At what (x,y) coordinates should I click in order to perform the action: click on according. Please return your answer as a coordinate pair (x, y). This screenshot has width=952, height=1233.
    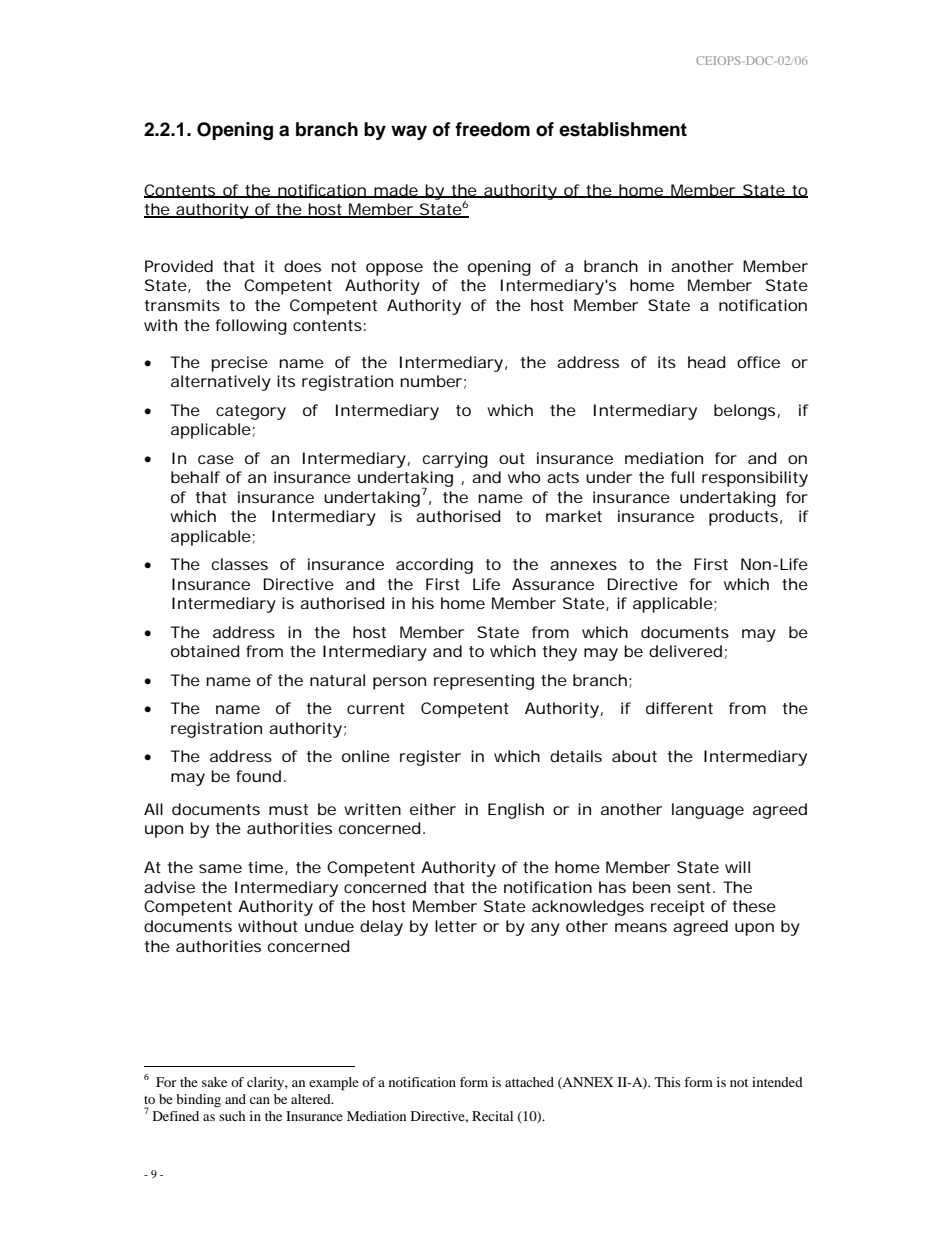
    Looking at the image, I should click on (434, 566).
